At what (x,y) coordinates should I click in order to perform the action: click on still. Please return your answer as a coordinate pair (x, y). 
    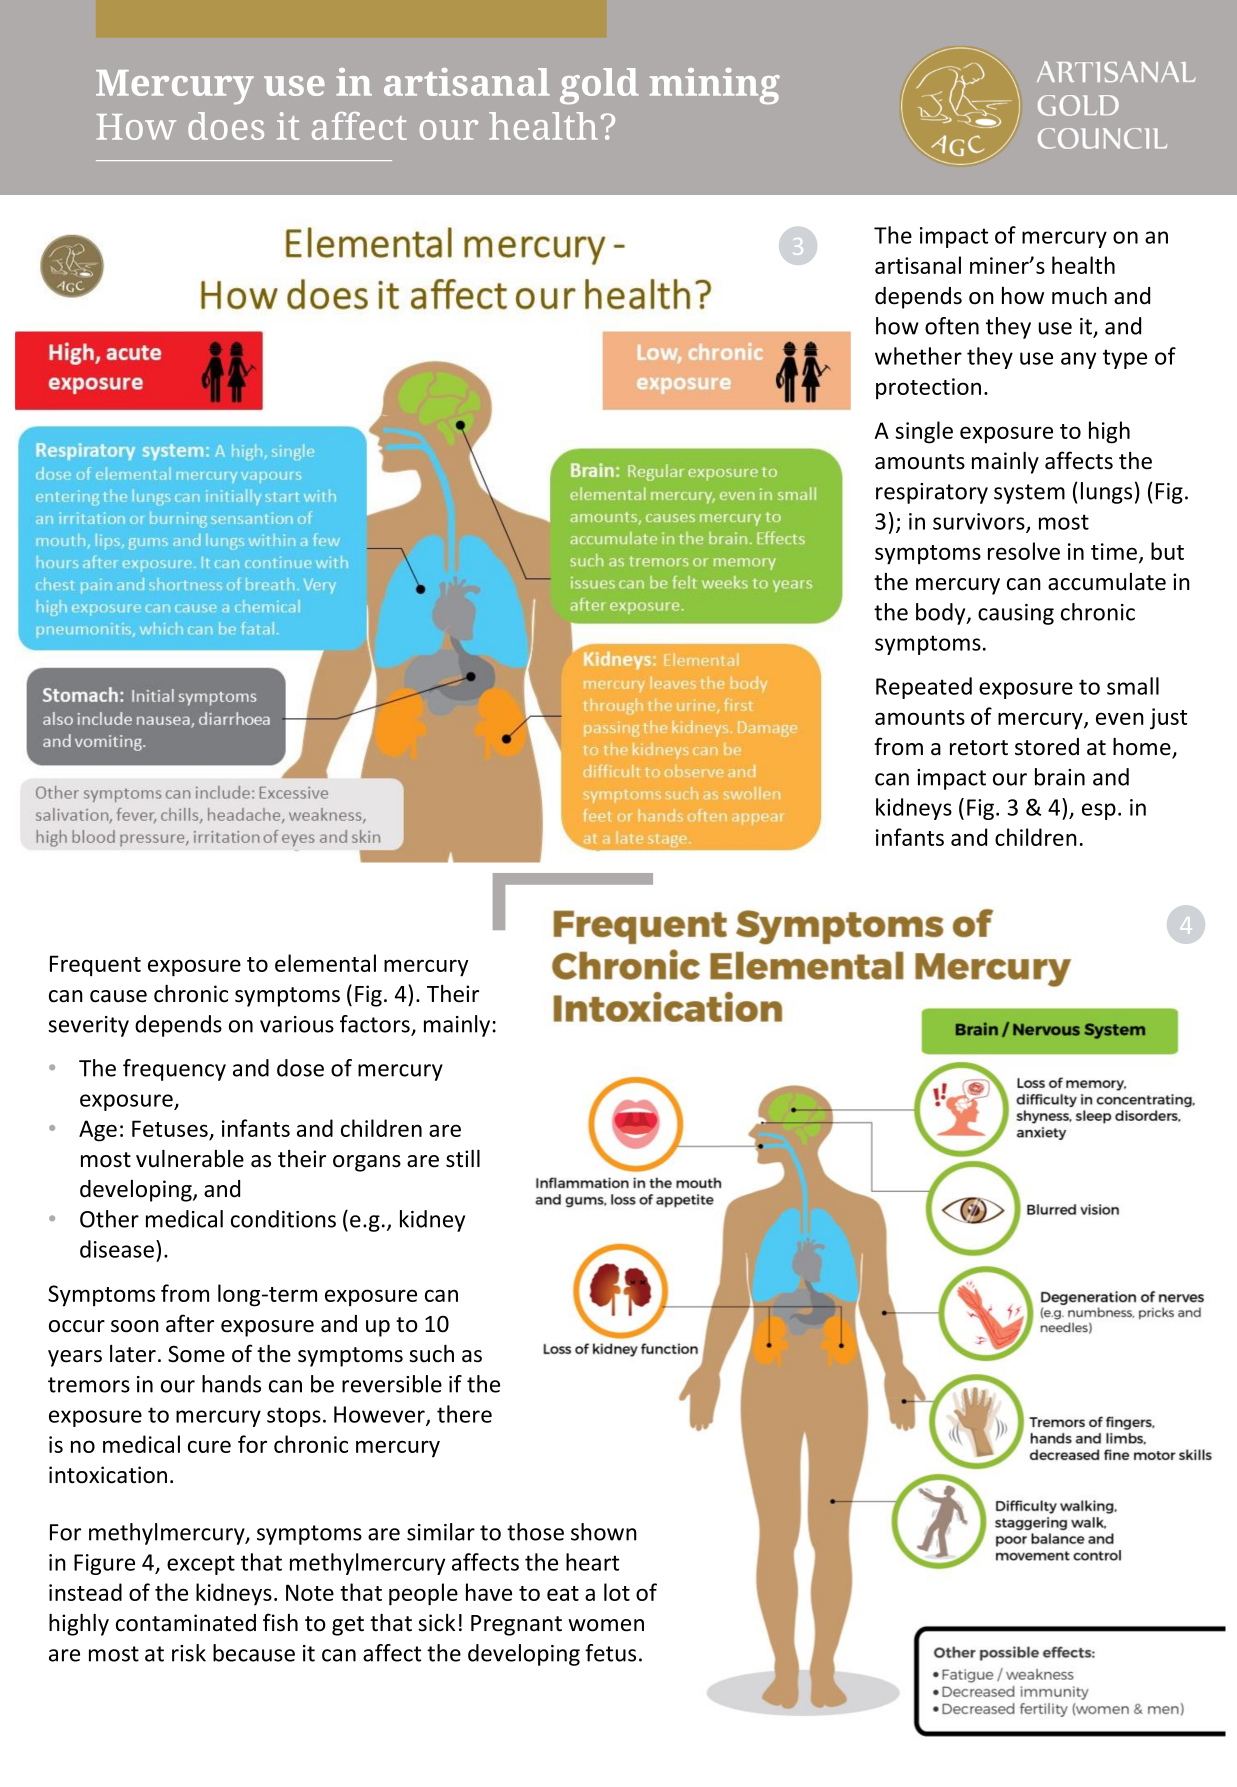
    Looking at the image, I should click on (463, 1158).
